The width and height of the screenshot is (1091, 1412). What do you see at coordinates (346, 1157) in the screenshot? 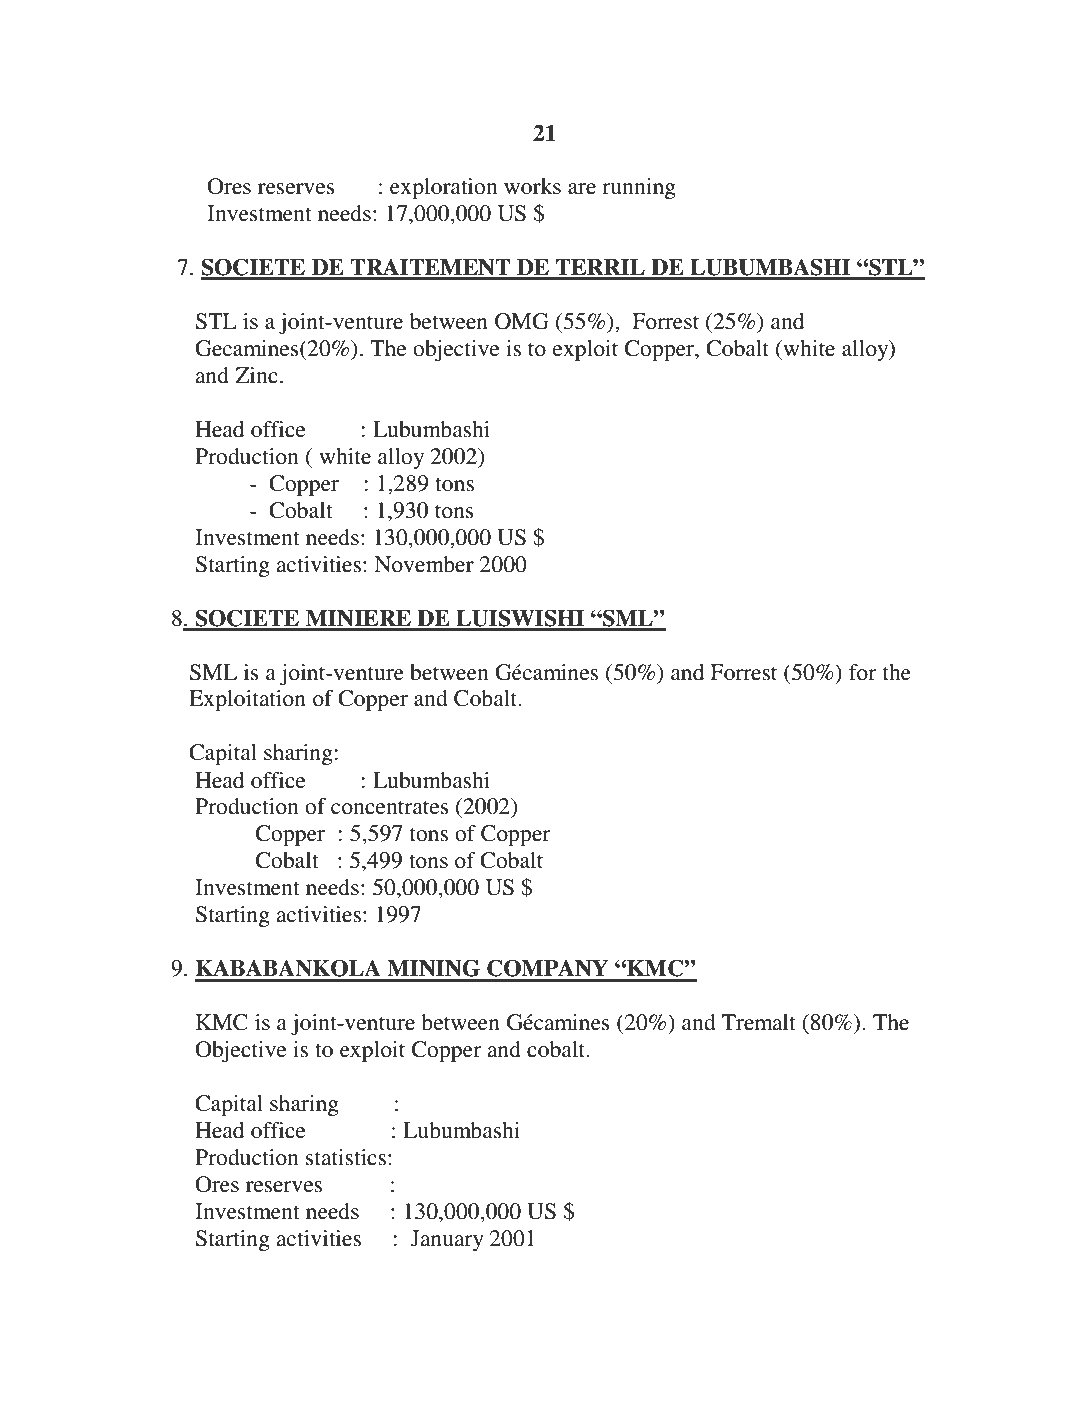
I see `statistics` at bounding box center [346, 1157].
